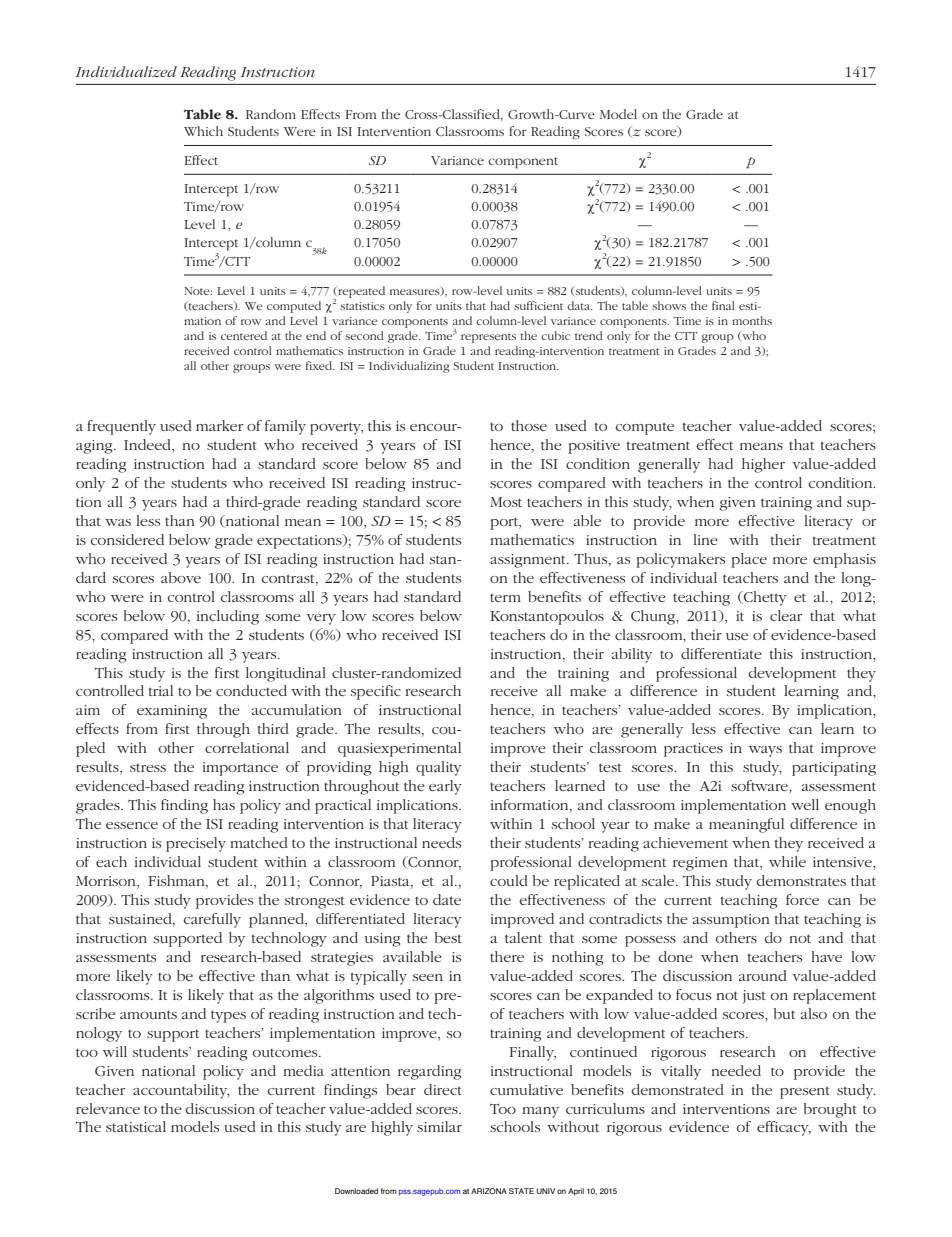  What do you see at coordinates (441, 842) in the screenshot?
I see `needs` at bounding box center [441, 842].
